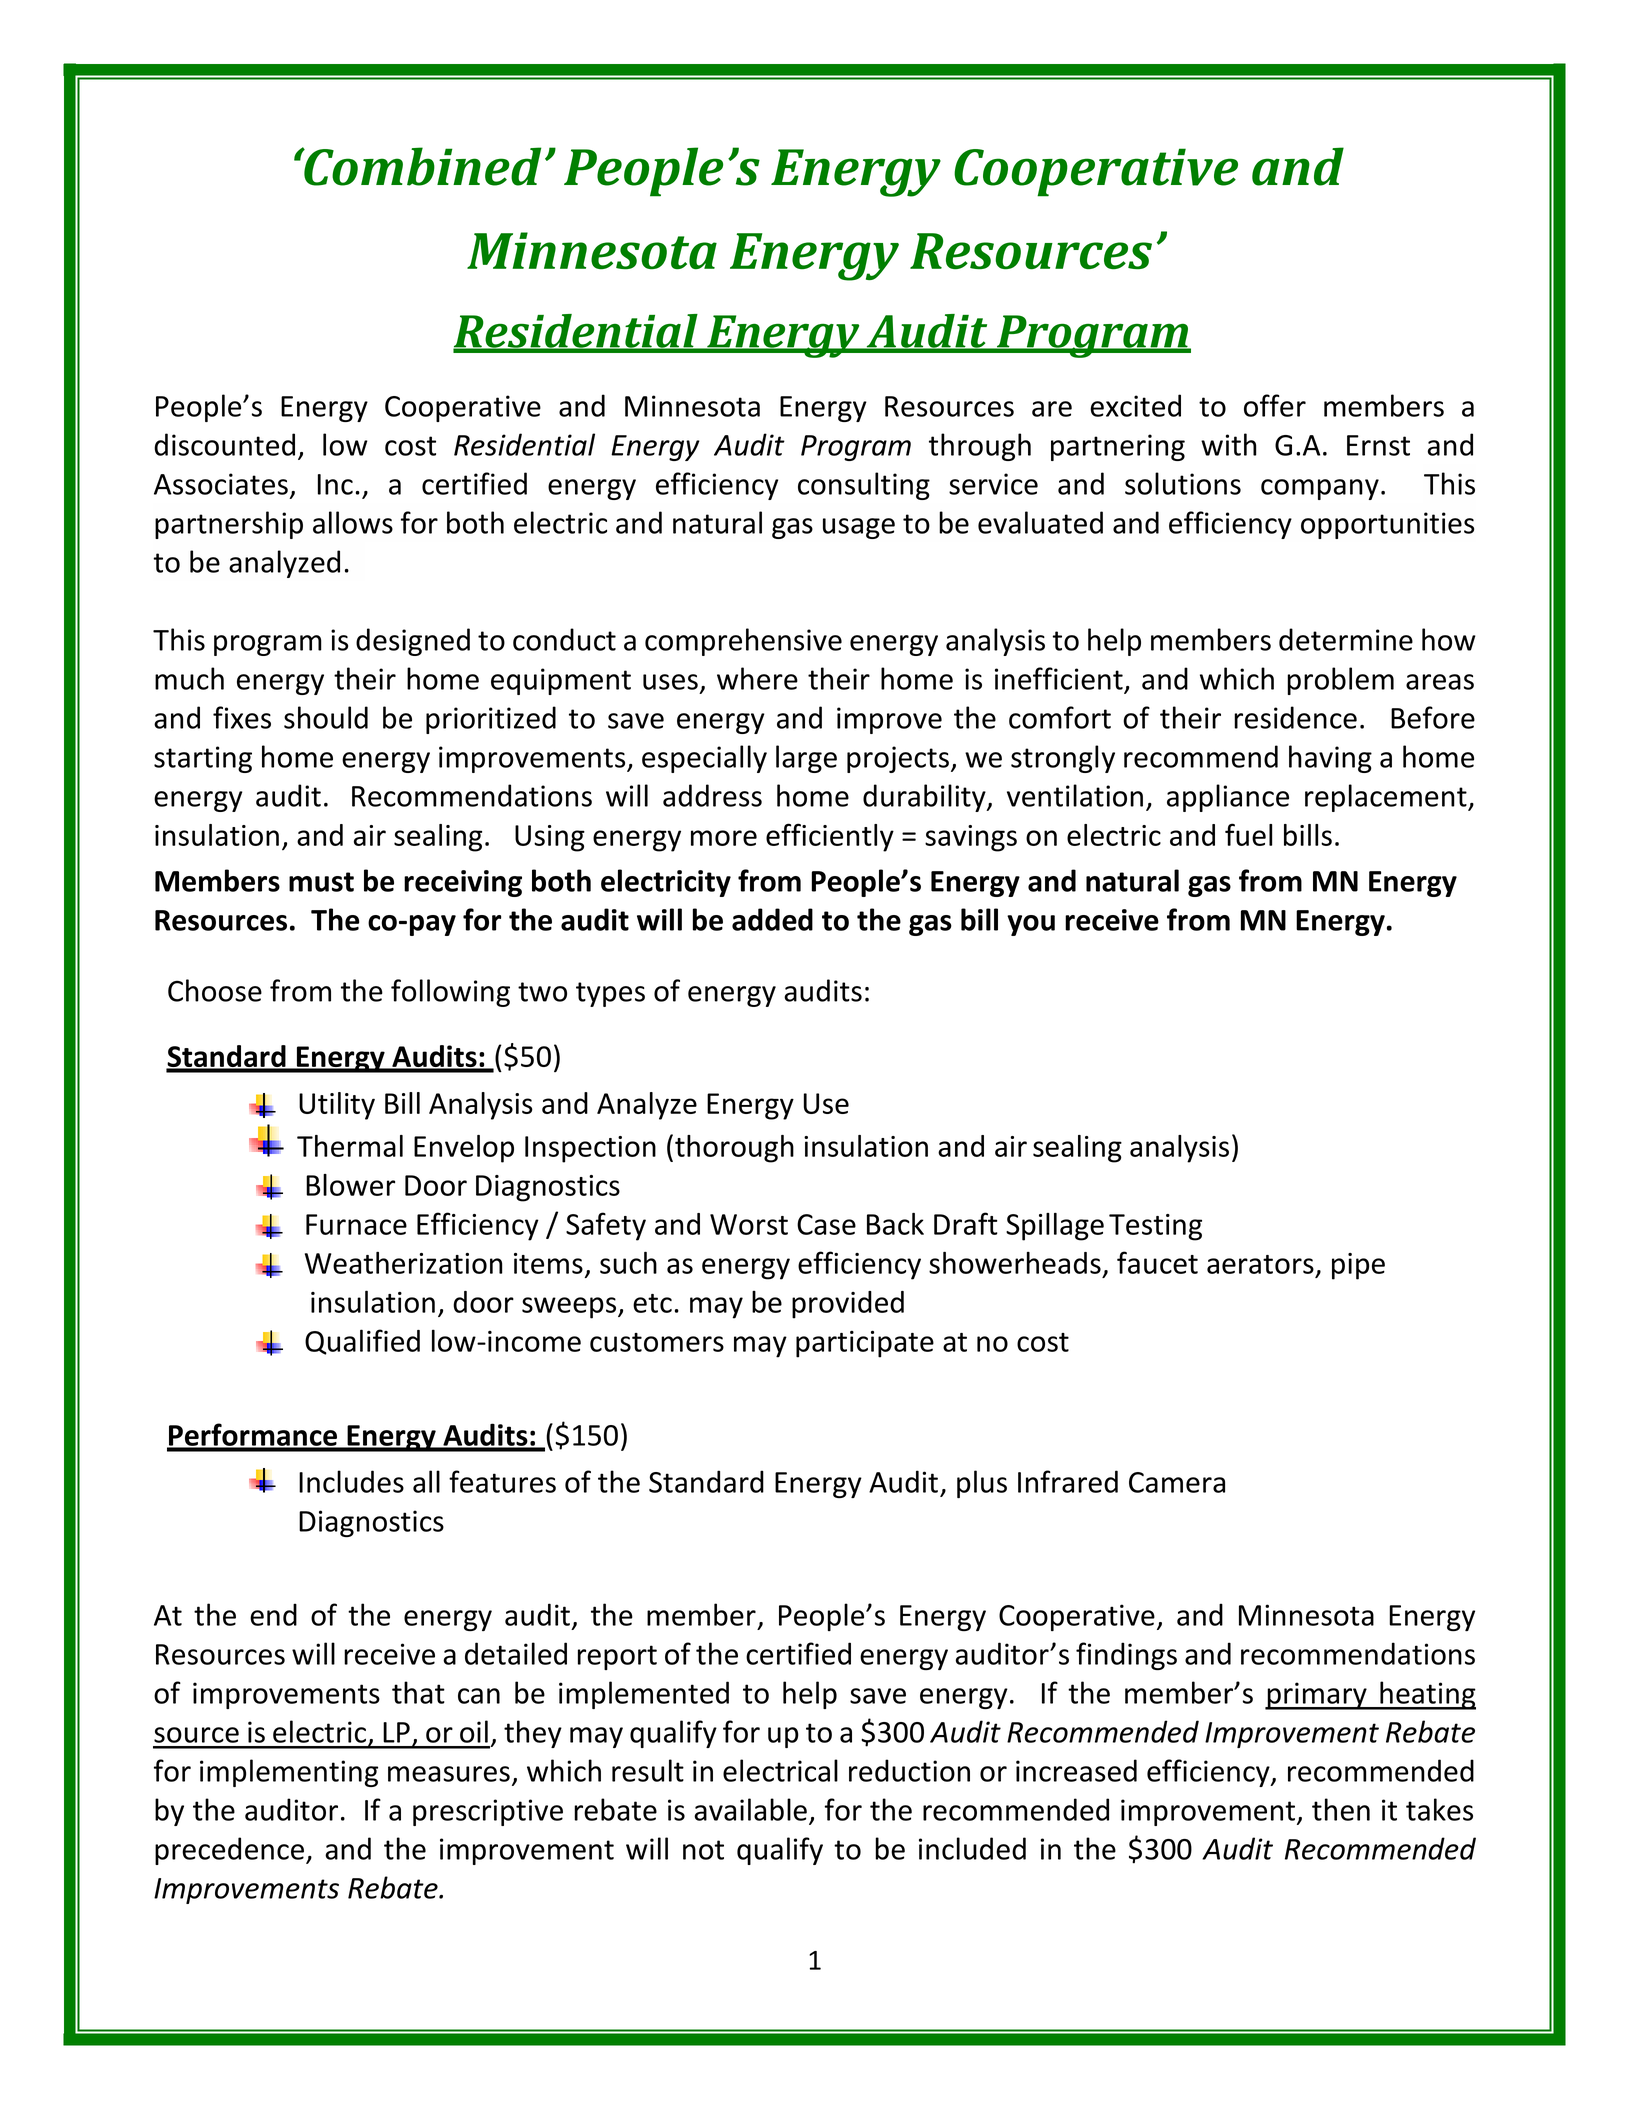  What do you see at coordinates (1275, 405) in the screenshot?
I see `offer` at bounding box center [1275, 405].
